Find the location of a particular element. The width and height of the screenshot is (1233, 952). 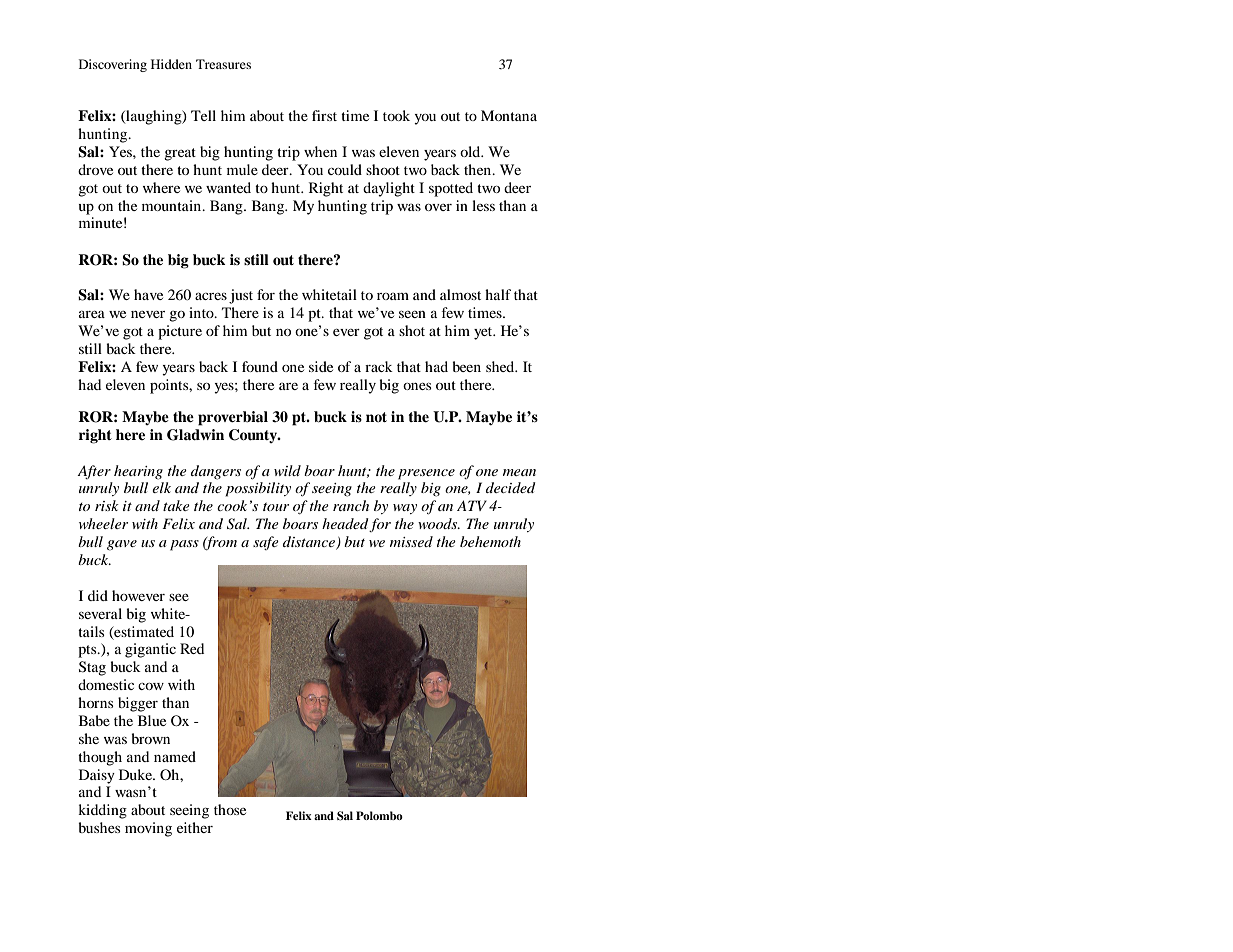

just is located at coordinates (241, 296).
